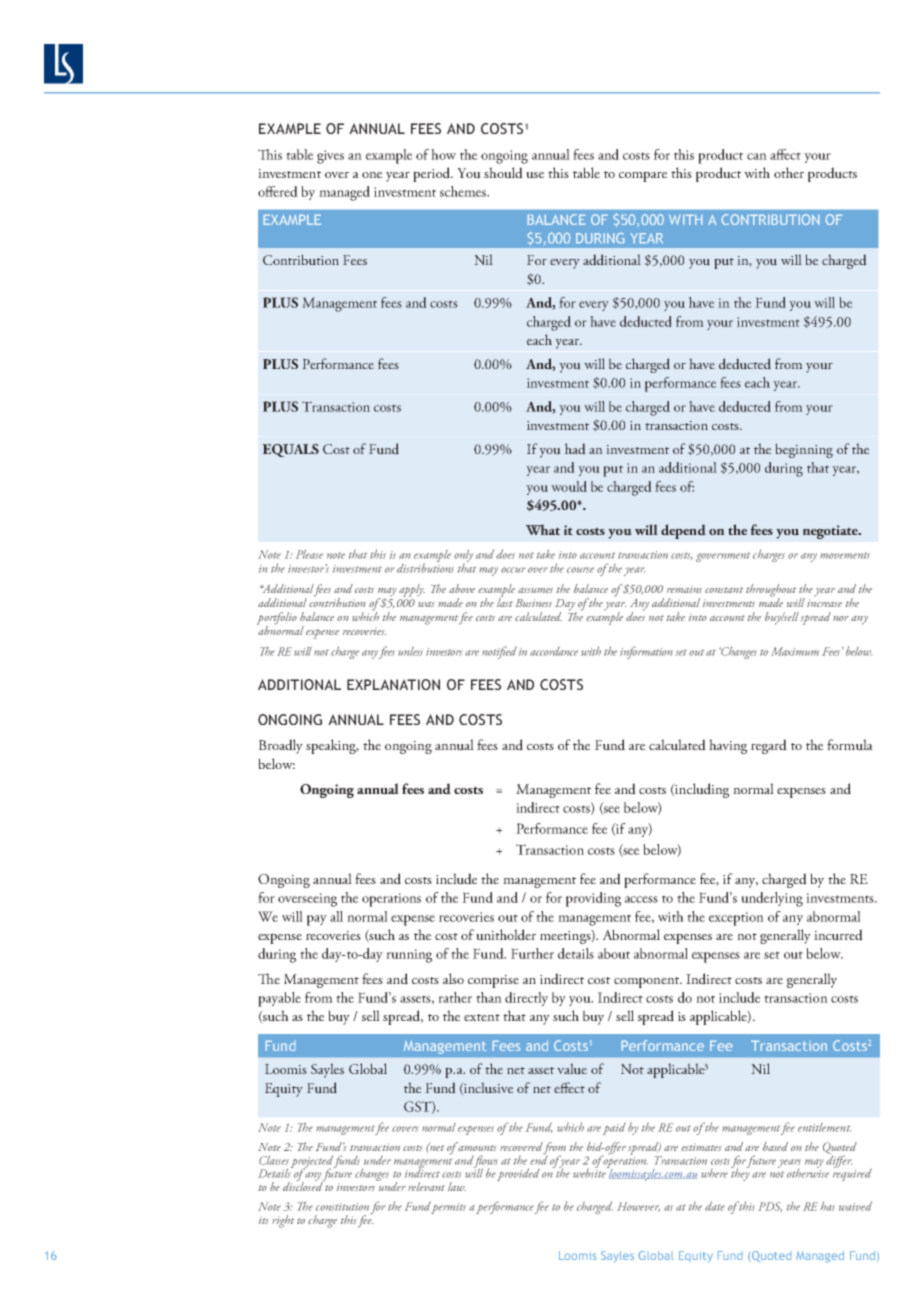 The height and width of the screenshot is (1308, 924). What do you see at coordinates (593, 899) in the screenshot?
I see `providing` at bounding box center [593, 899].
